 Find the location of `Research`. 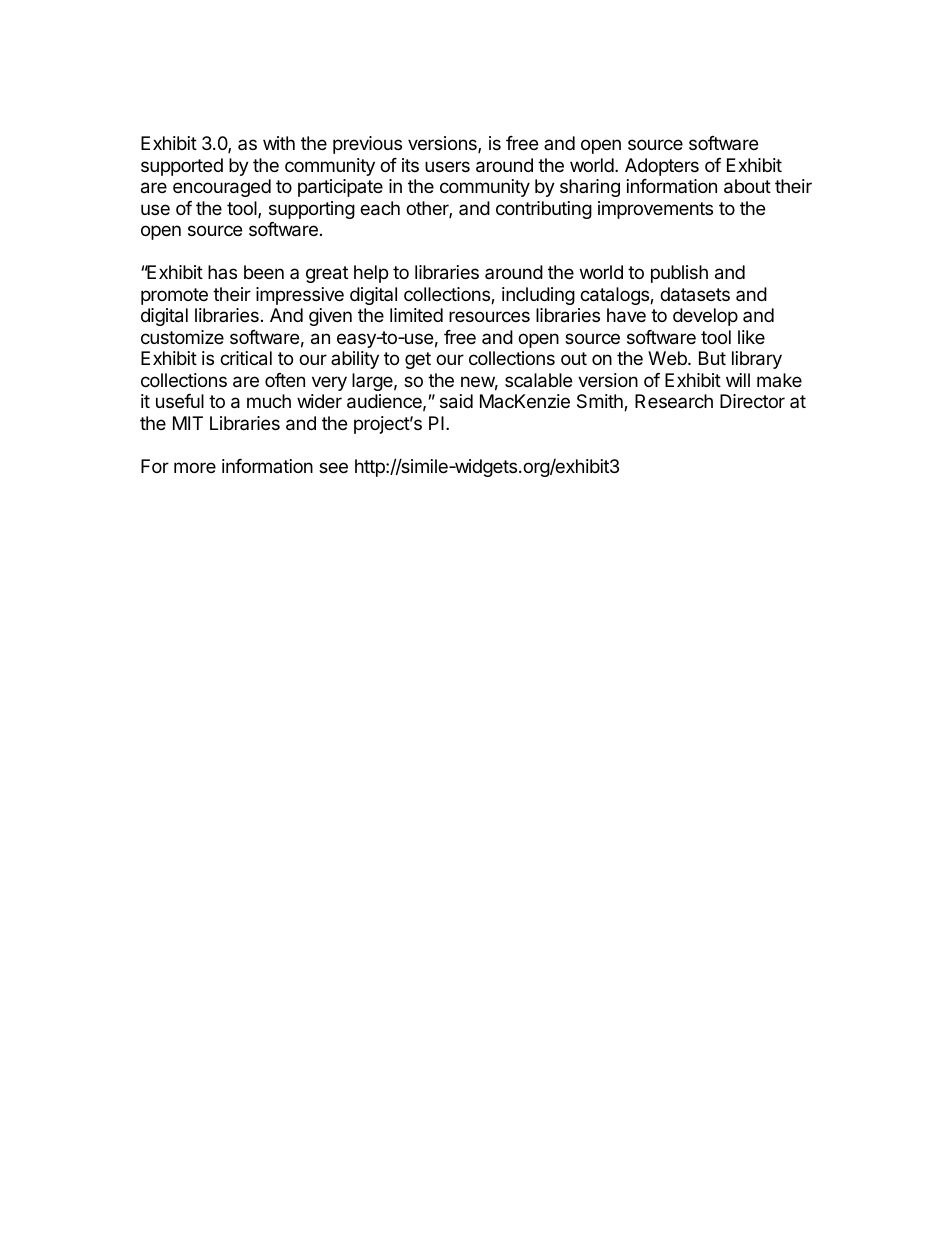

Research is located at coordinates (674, 401).
